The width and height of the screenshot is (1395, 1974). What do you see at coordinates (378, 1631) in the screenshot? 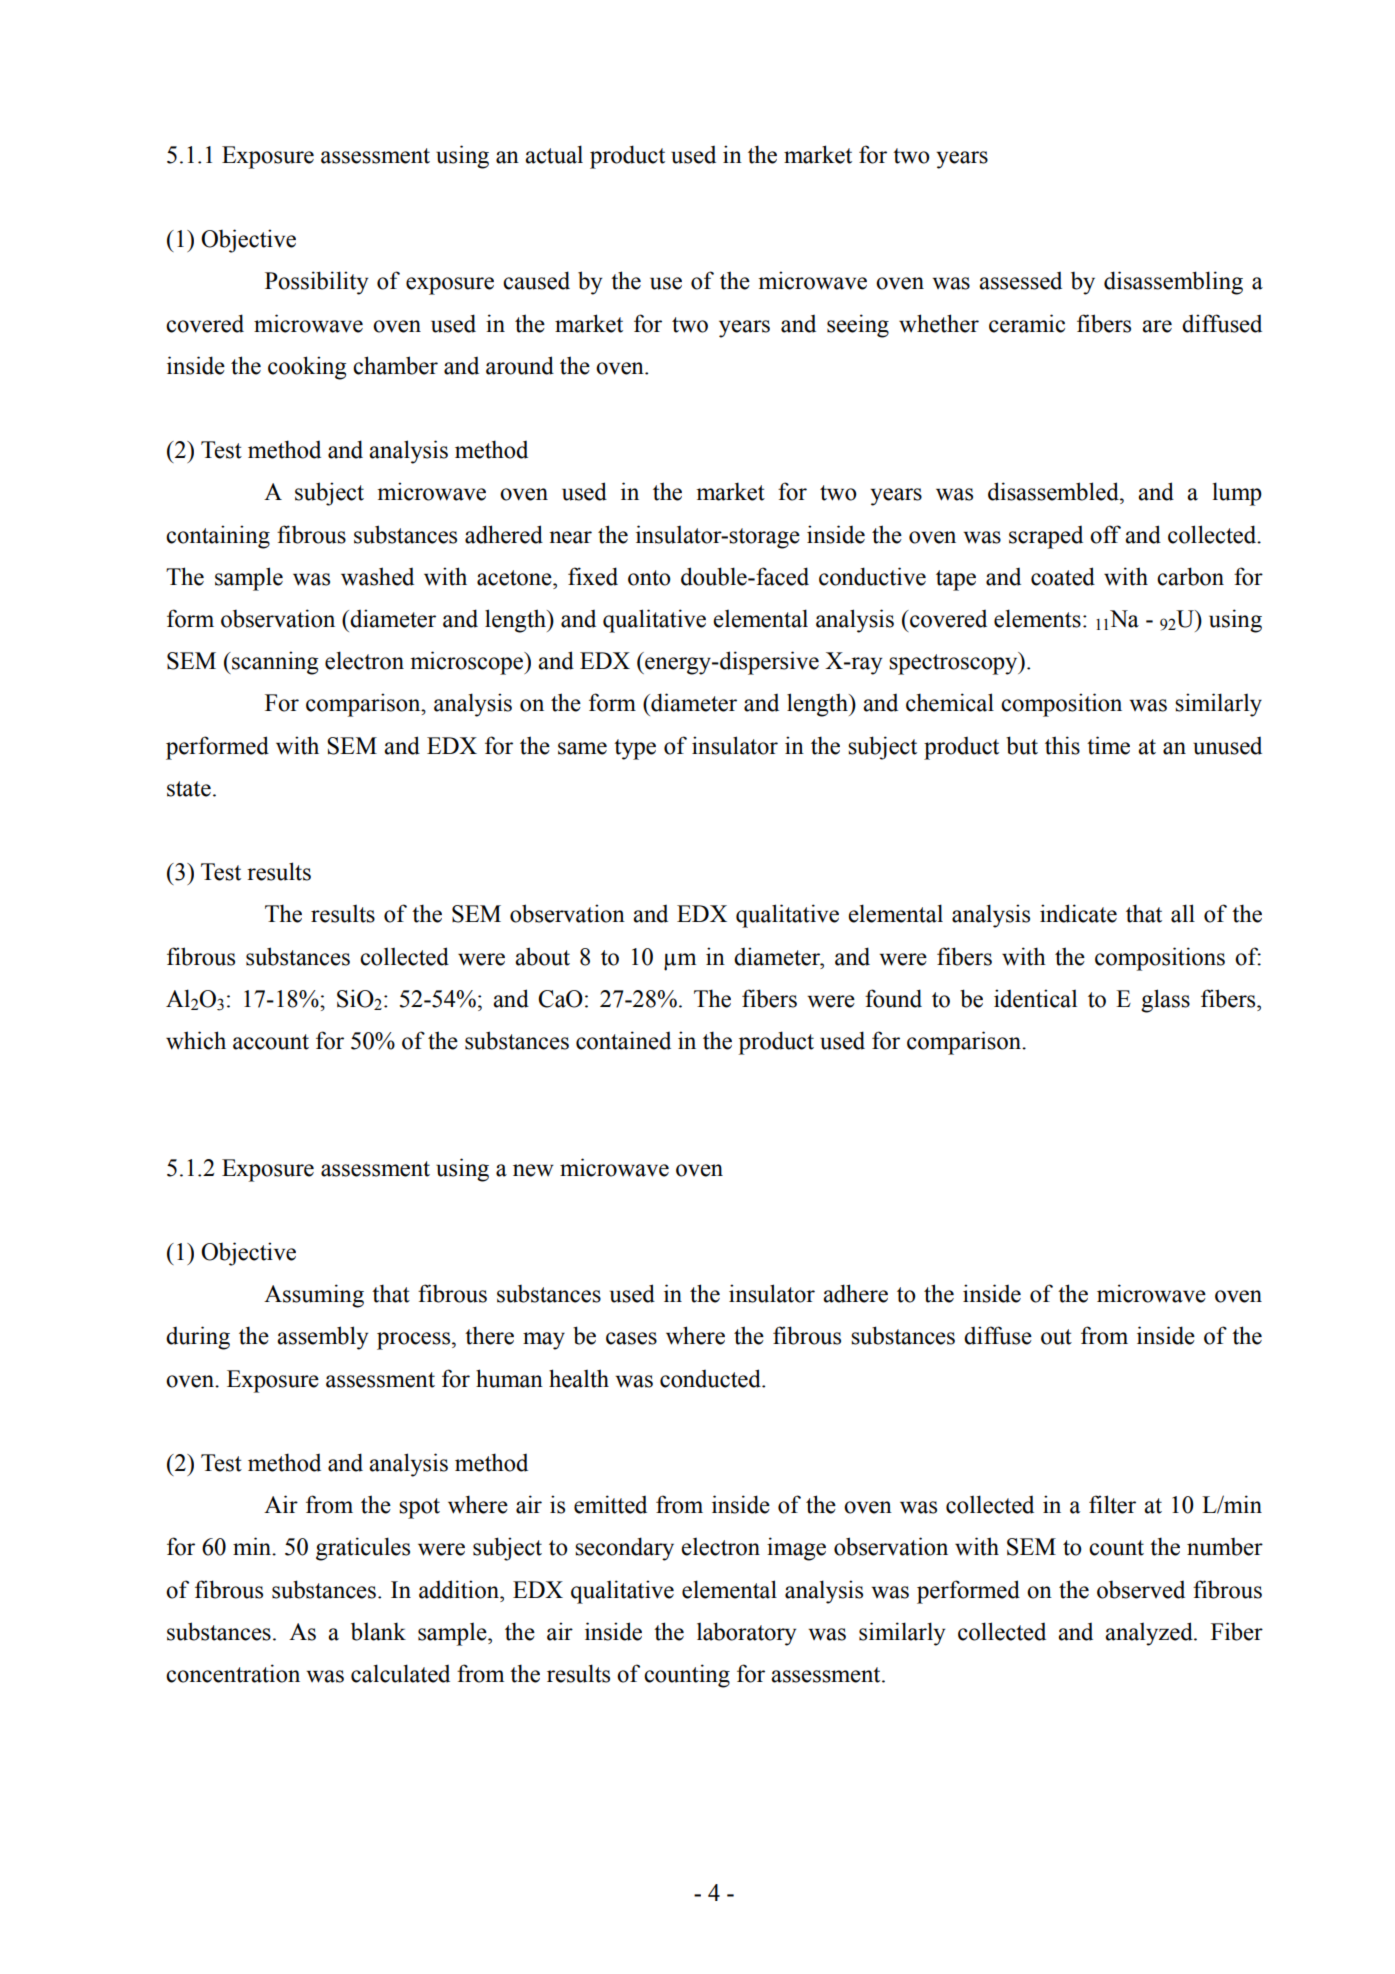
I see `blank` at bounding box center [378, 1631].
